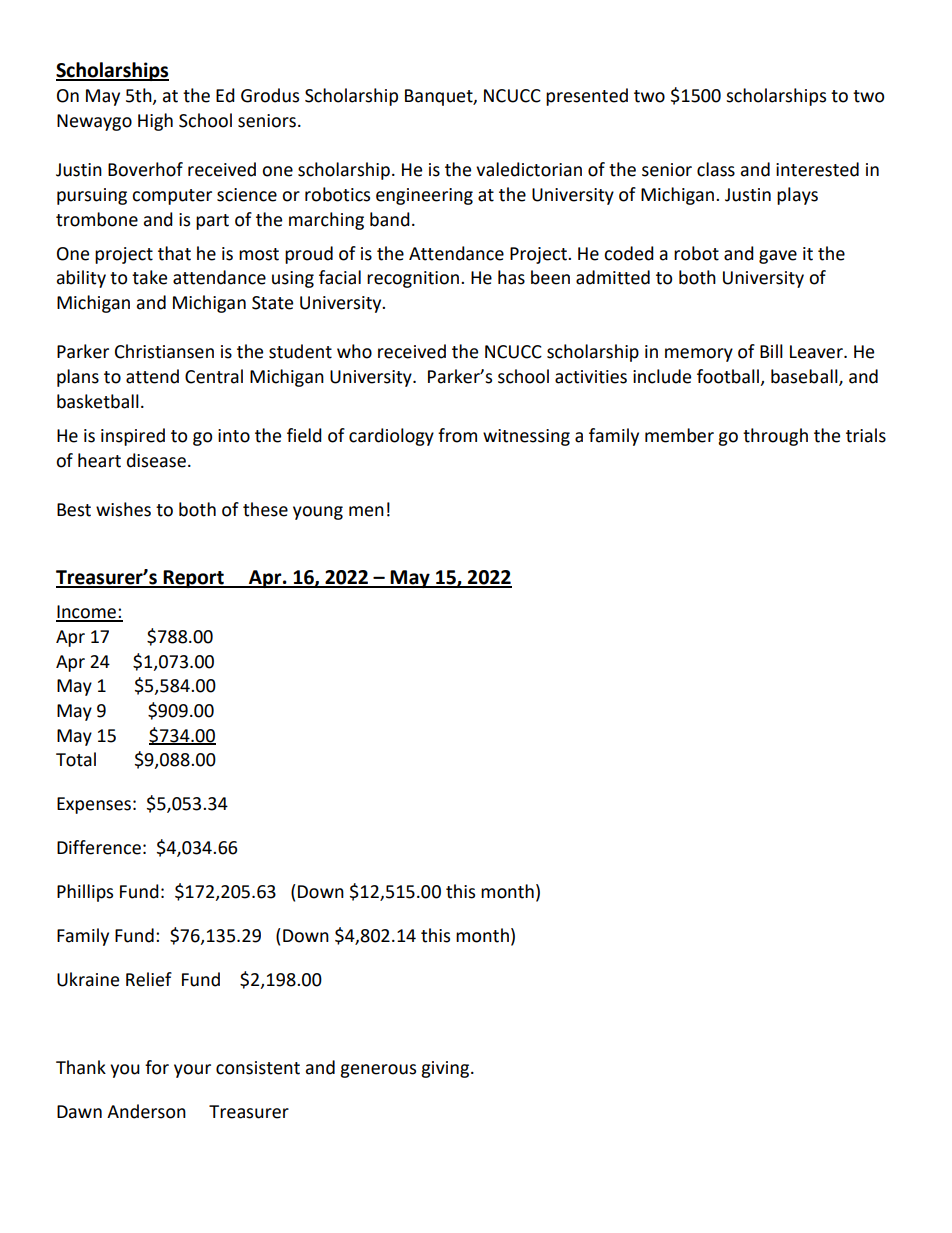 This screenshot has width=952, height=1233. Describe the element at coordinates (817, 169) in the screenshot. I see `interested` at that location.
